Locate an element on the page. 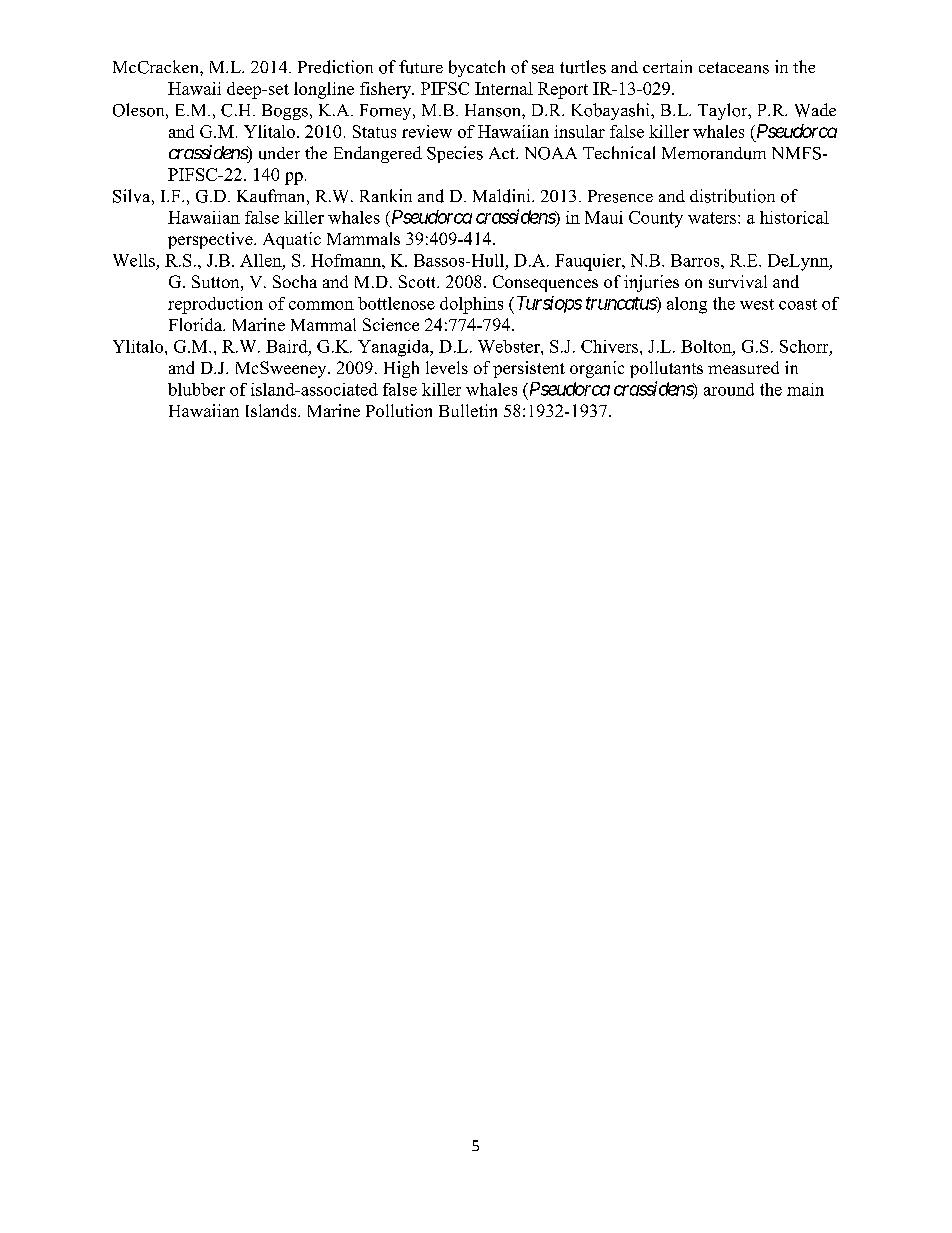  west is located at coordinates (757, 304).
